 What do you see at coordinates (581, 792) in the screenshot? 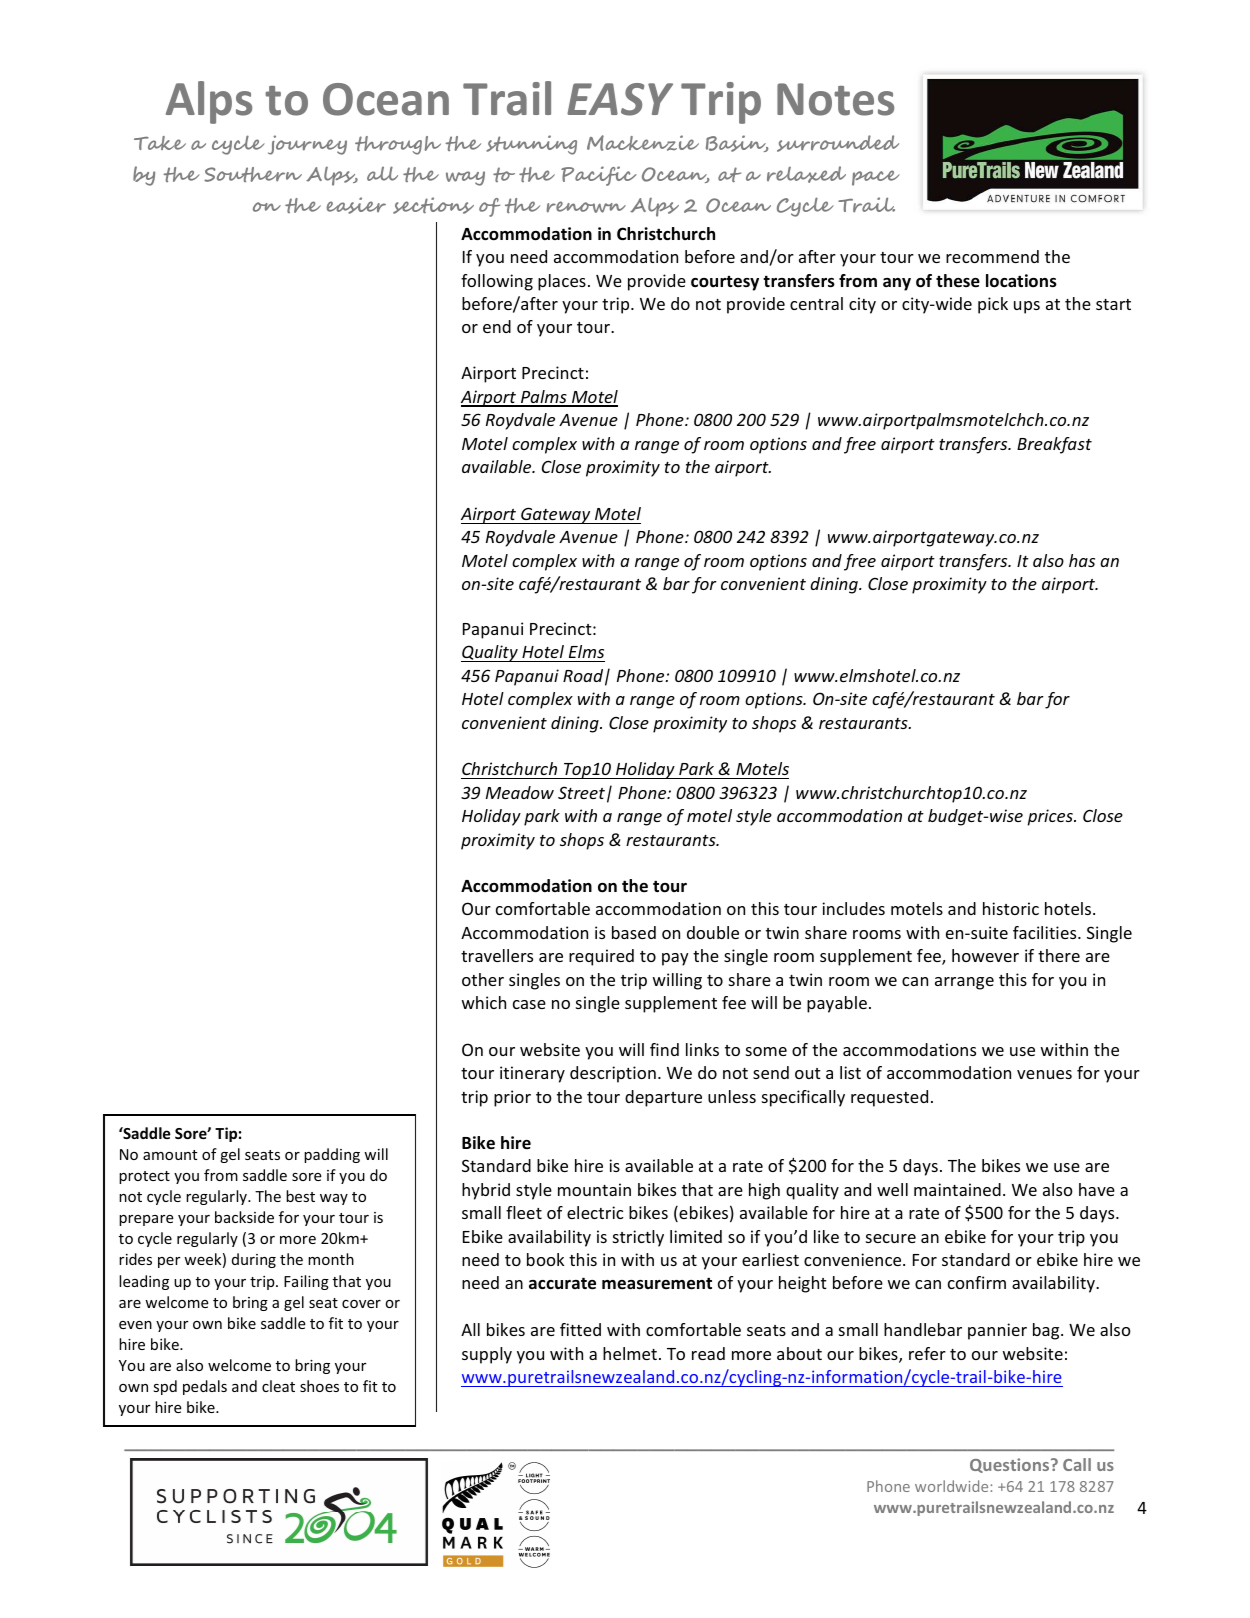
I see `Street` at bounding box center [581, 792].
